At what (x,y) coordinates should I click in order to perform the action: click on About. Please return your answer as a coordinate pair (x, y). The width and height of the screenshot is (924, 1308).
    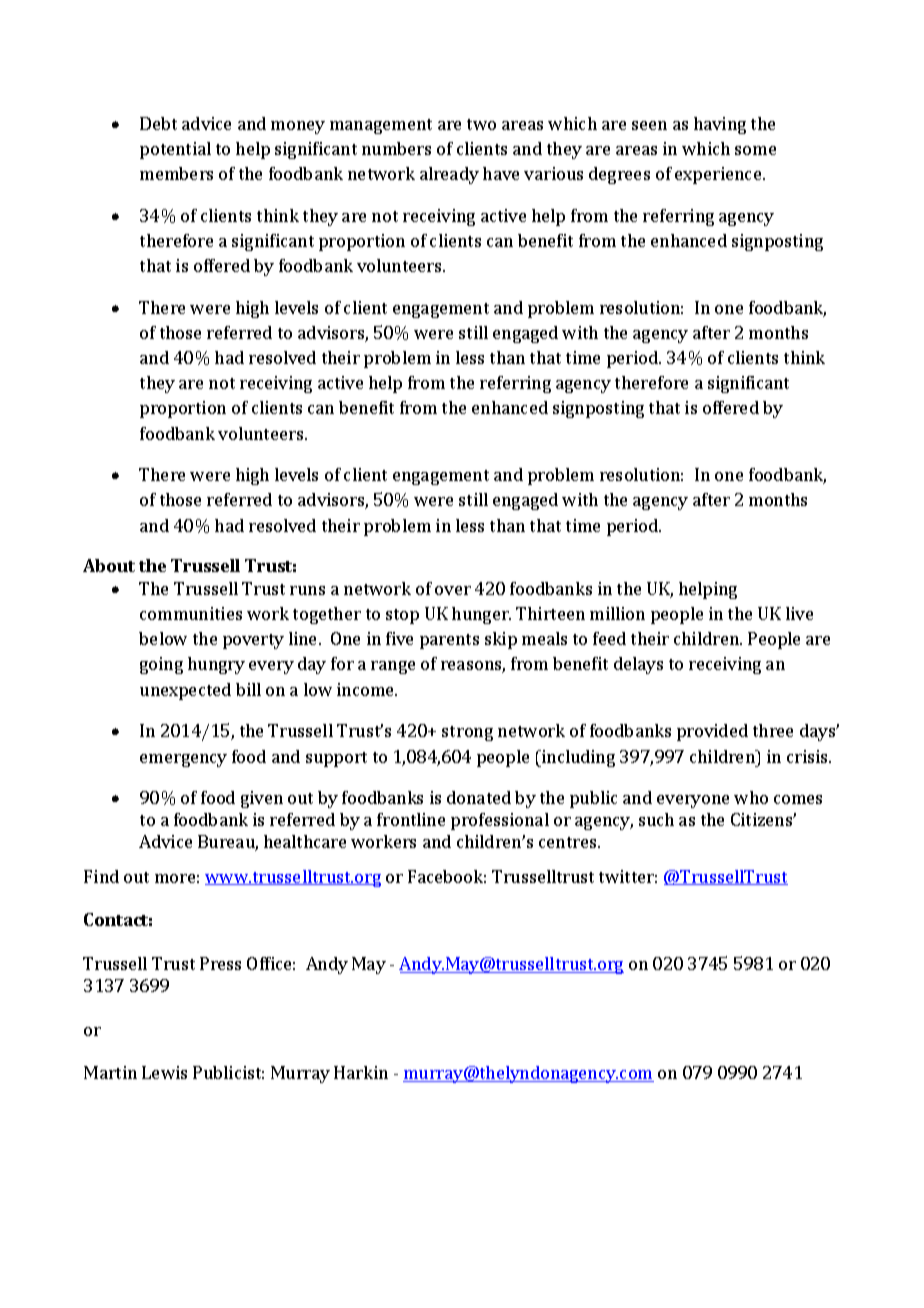
    Looking at the image, I should click on (109, 565).
